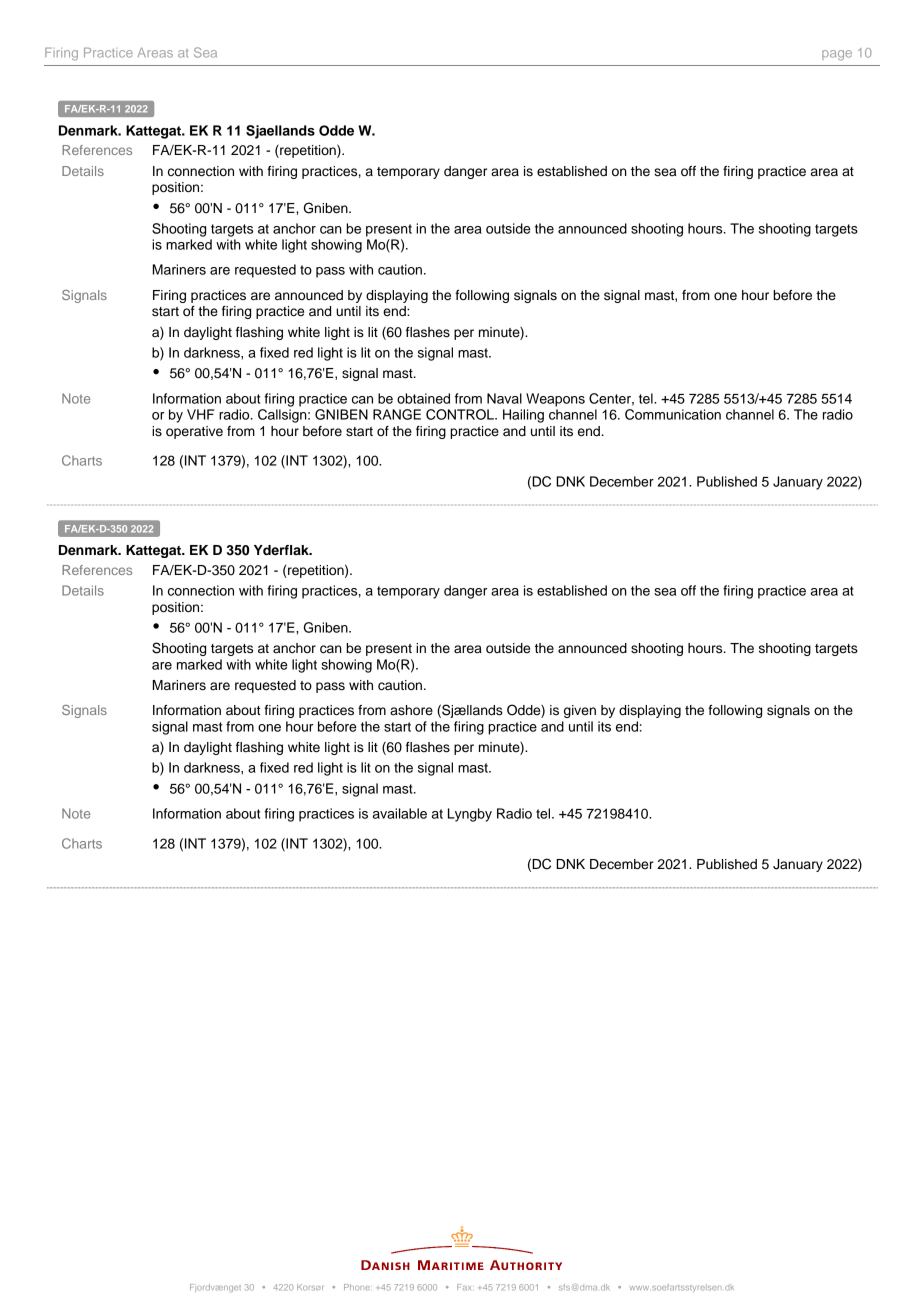 The width and height of the image is (924, 1308). Describe the element at coordinates (464, 1287) in the image. I see `Fax` at that location.
